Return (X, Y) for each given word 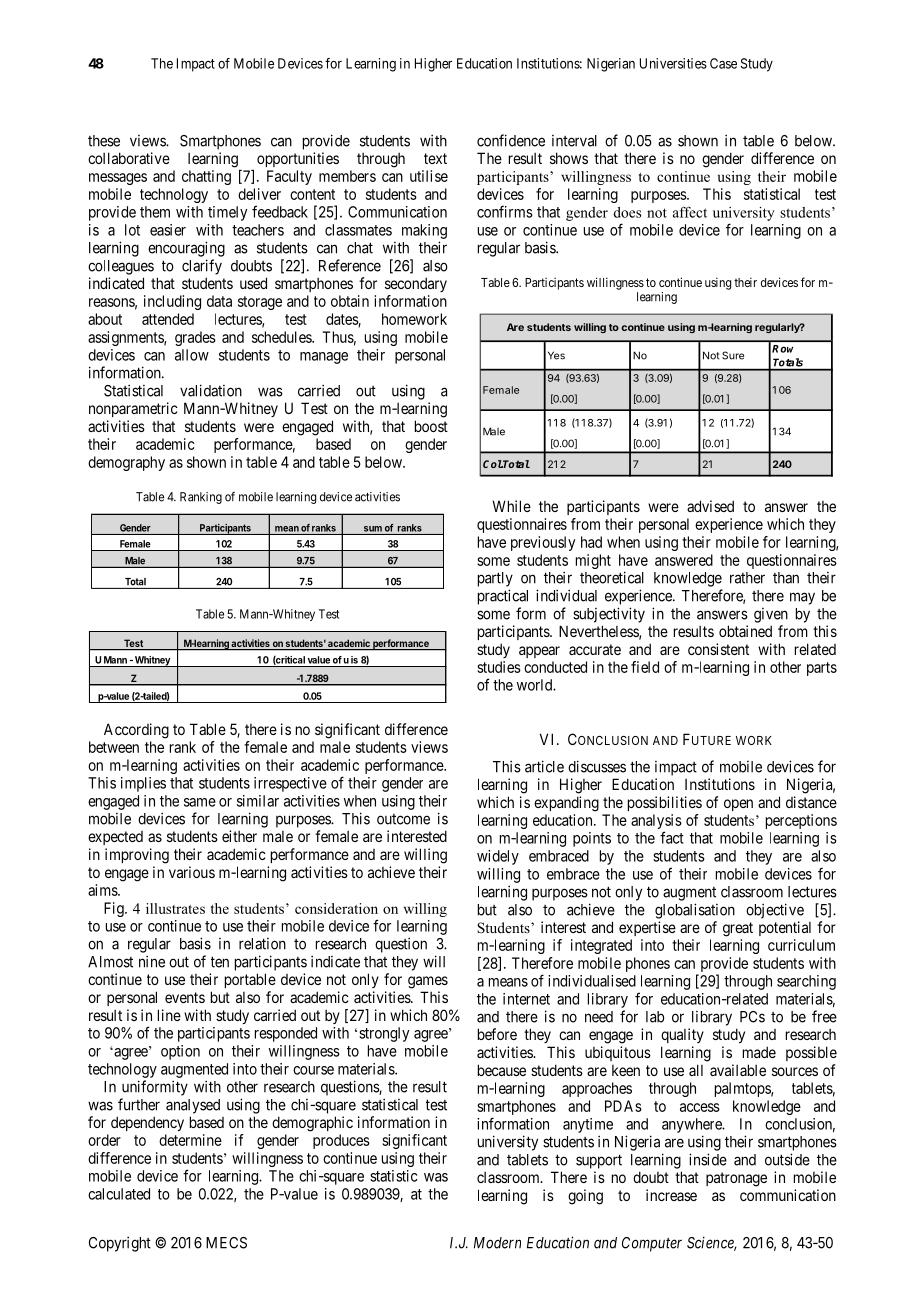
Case (723, 63)
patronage (736, 1179)
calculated (119, 1194)
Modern (497, 1243)
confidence (511, 140)
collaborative (129, 158)
